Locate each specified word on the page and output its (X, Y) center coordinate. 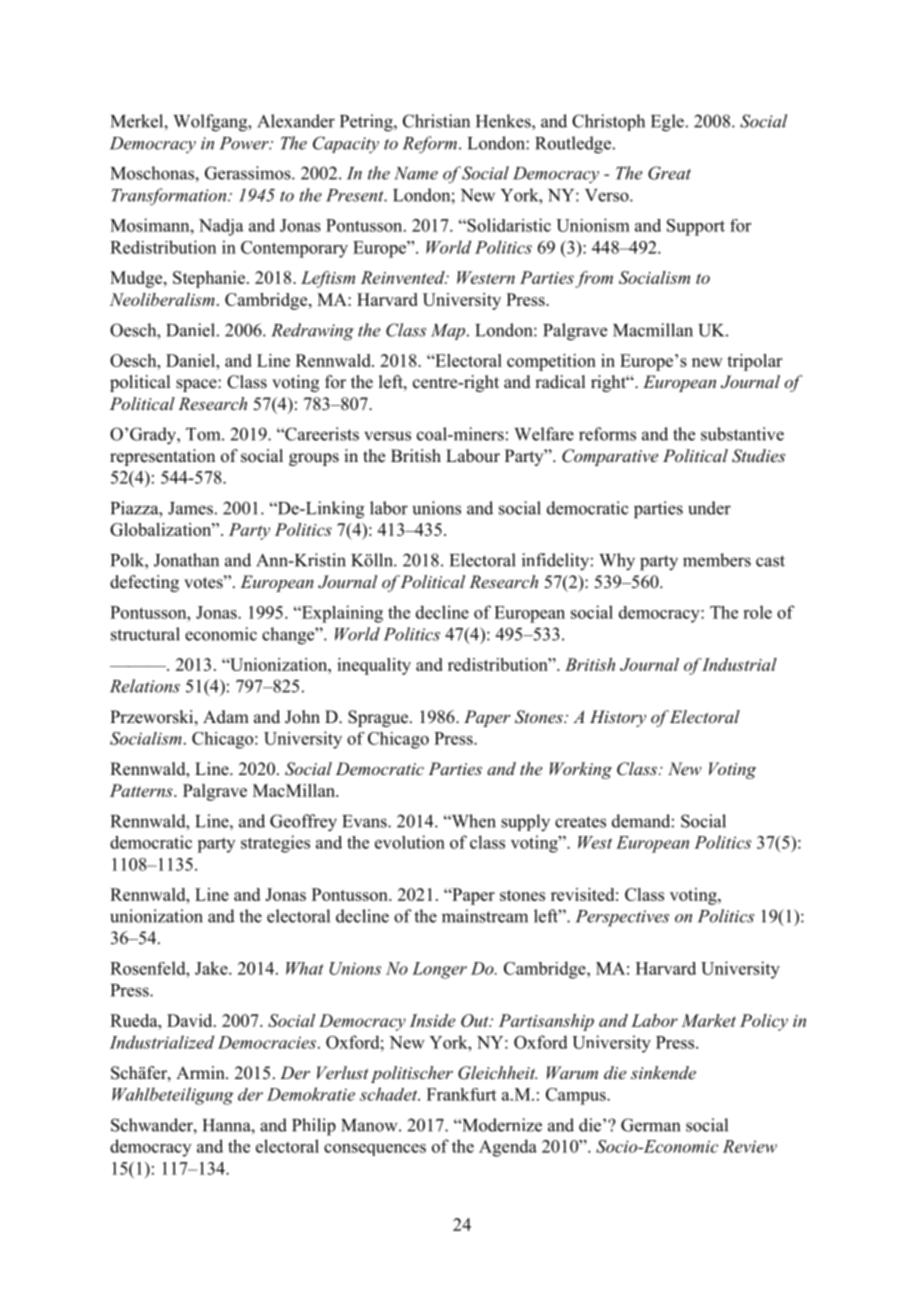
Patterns (142, 790)
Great (669, 173)
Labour (473, 456)
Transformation (170, 197)
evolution (410, 842)
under (709, 508)
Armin (201, 1072)
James (190, 508)
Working (581, 770)
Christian (436, 121)
